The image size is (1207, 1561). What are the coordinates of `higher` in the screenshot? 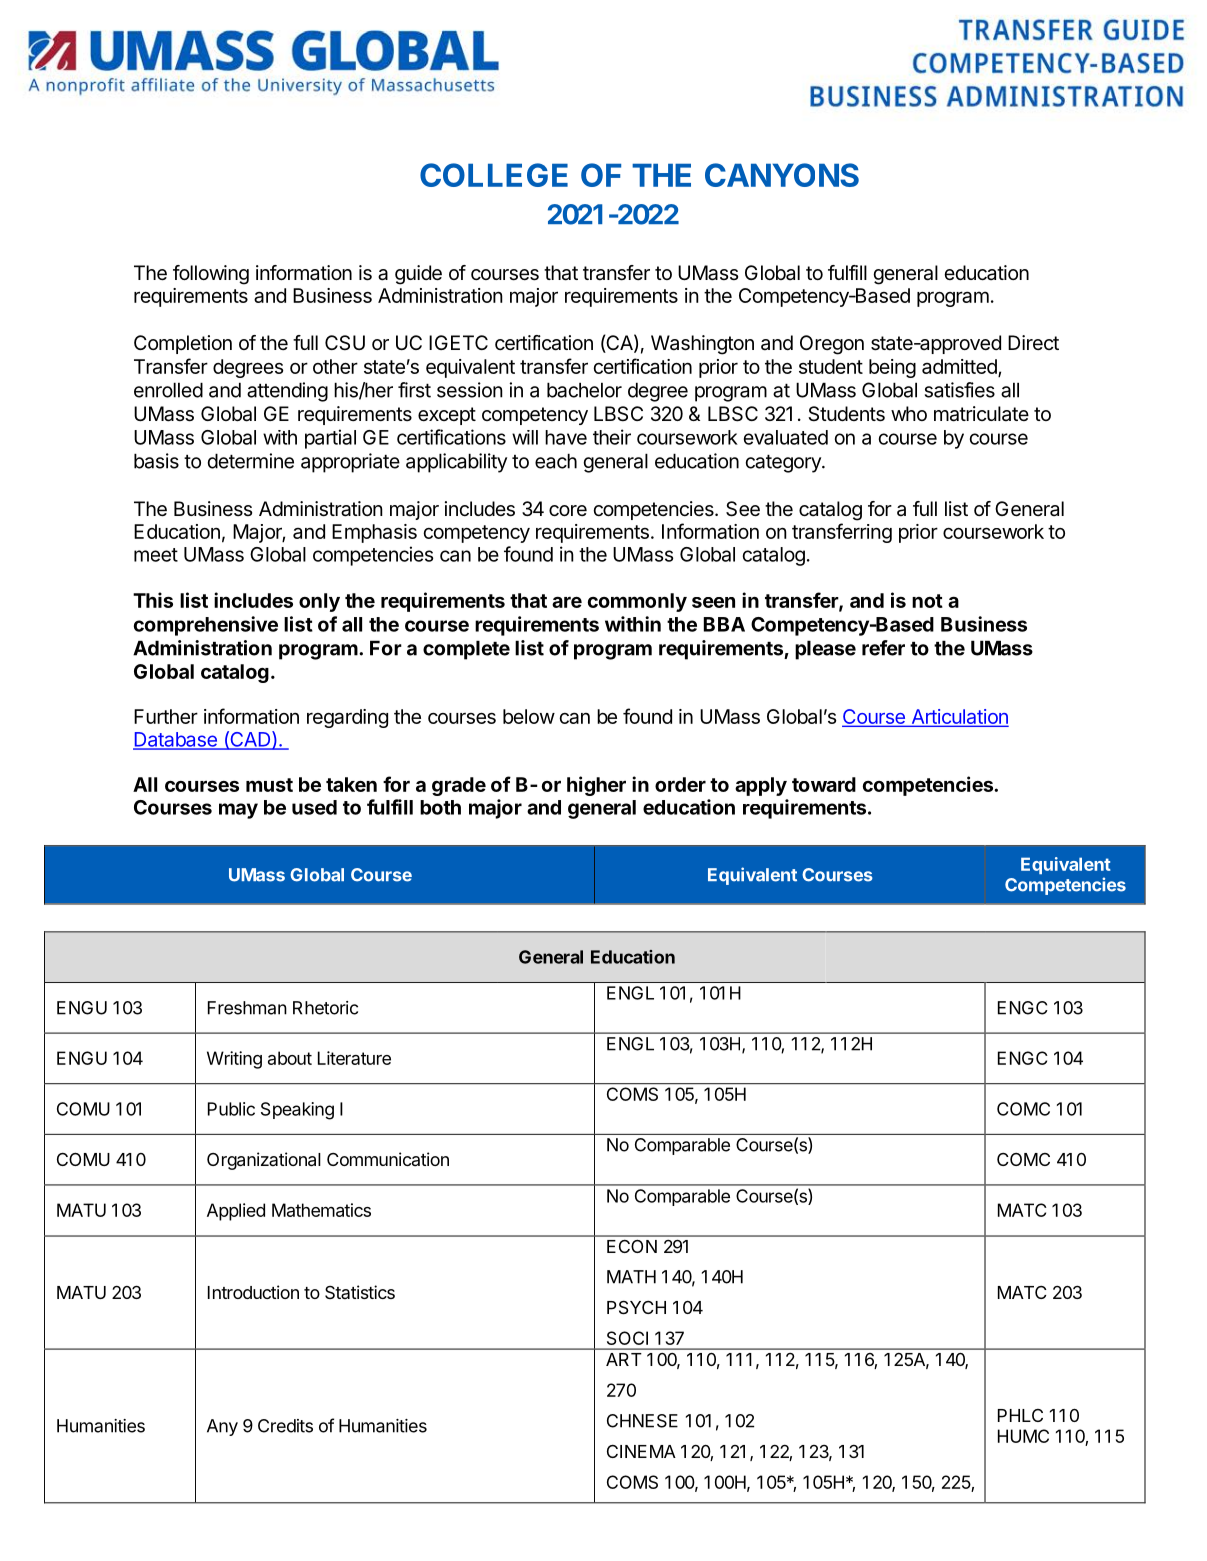 It's located at (596, 786).
